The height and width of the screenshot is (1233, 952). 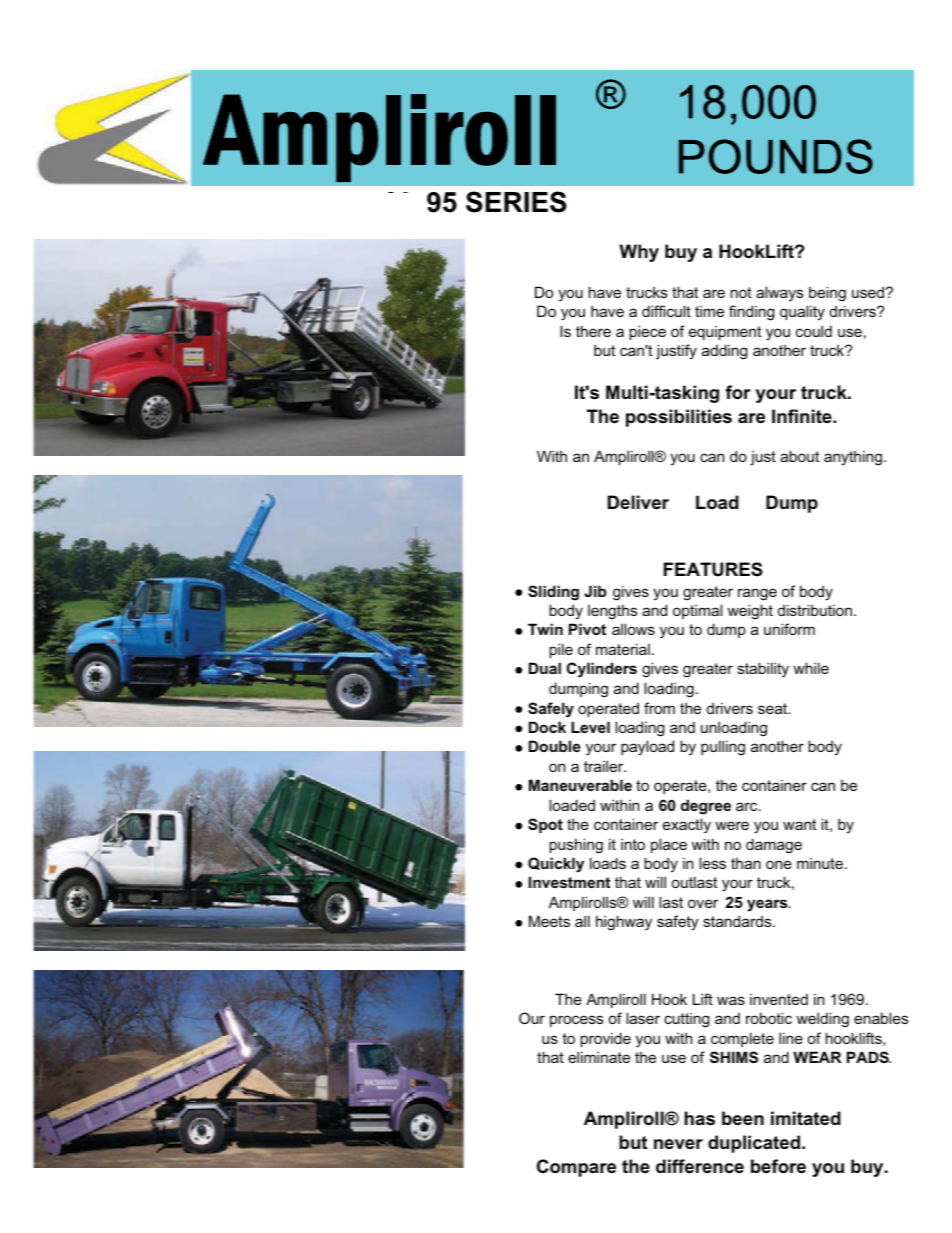 I want to click on while, so click(x=811, y=668).
